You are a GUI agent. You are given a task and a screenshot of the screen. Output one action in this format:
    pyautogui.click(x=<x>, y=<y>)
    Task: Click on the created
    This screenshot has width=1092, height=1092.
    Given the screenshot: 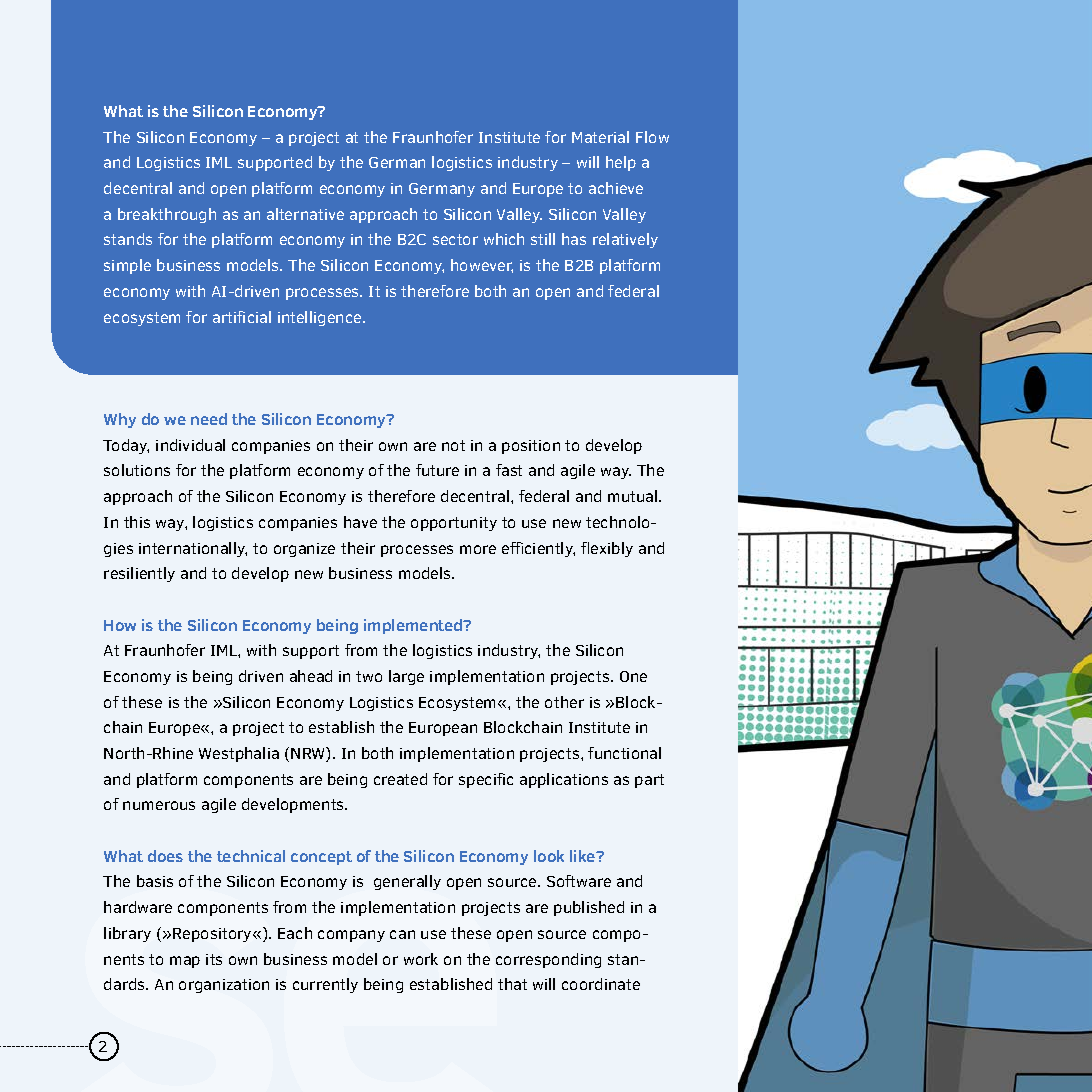 What is the action you would take?
    pyautogui.click(x=400, y=779)
